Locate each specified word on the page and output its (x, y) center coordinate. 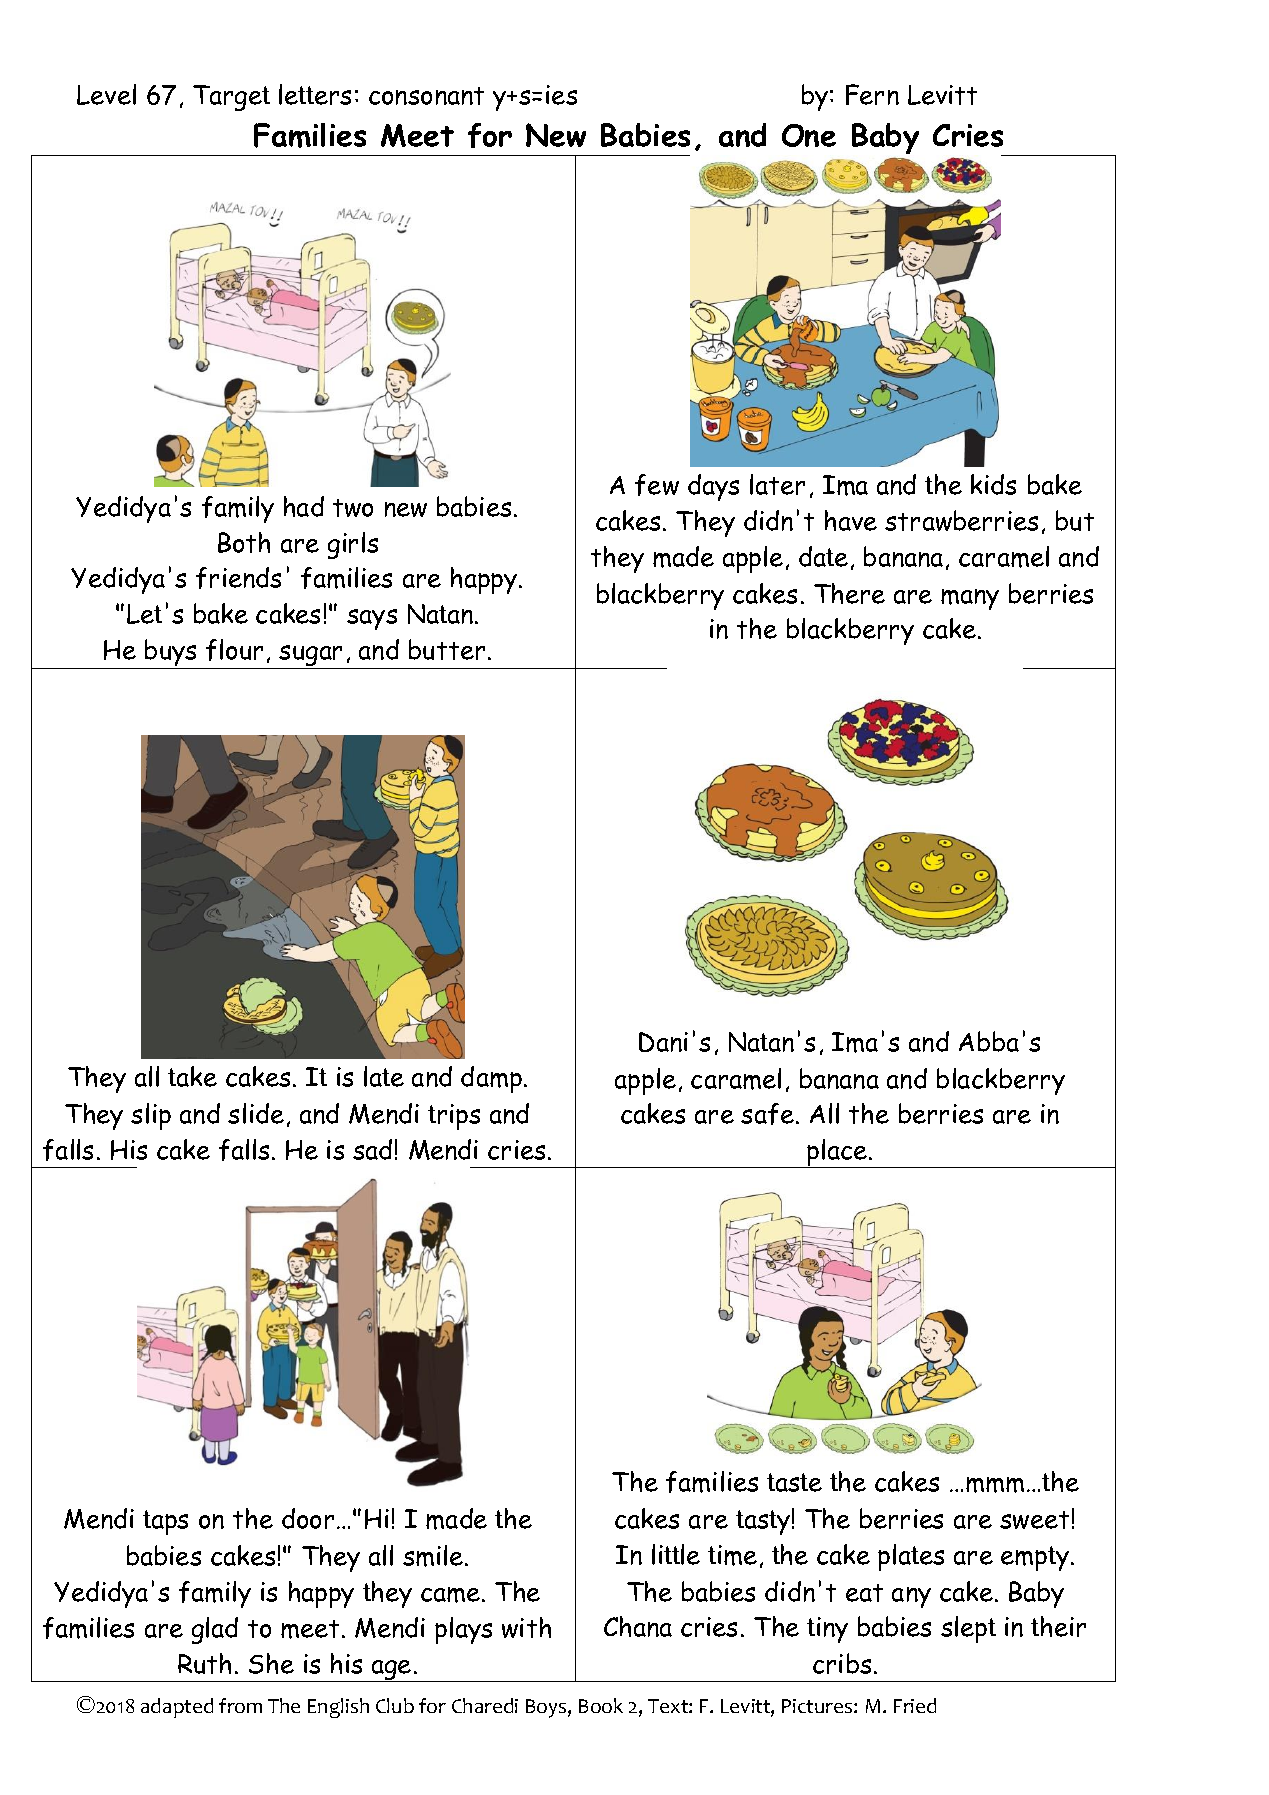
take (192, 1076)
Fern (872, 94)
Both (244, 542)
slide (256, 1113)
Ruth (204, 1663)
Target (231, 98)
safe (767, 1114)
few (657, 485)
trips (454, 1117)
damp (491, 1079)
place (837, 1153)
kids (993, 484)
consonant (426, 96)
